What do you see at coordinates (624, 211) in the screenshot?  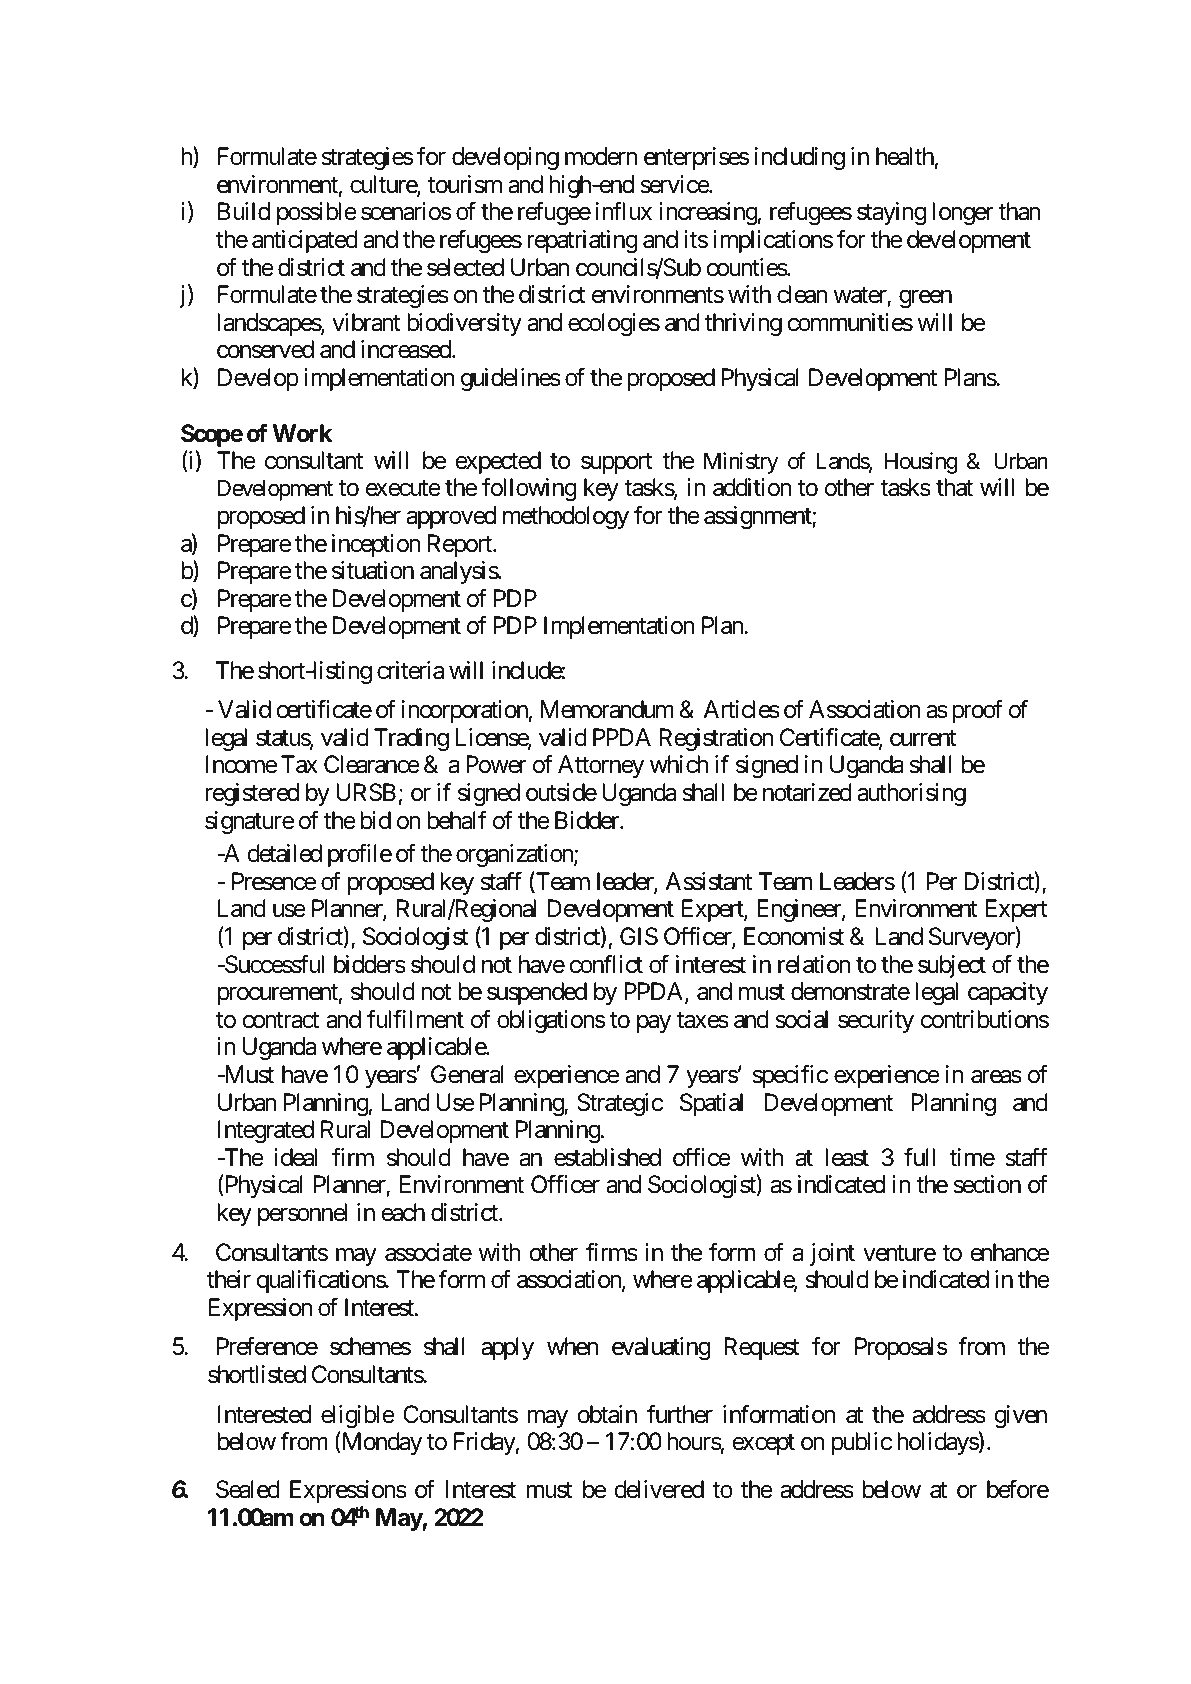 I see `influx` at bounding box center [624, 211].
